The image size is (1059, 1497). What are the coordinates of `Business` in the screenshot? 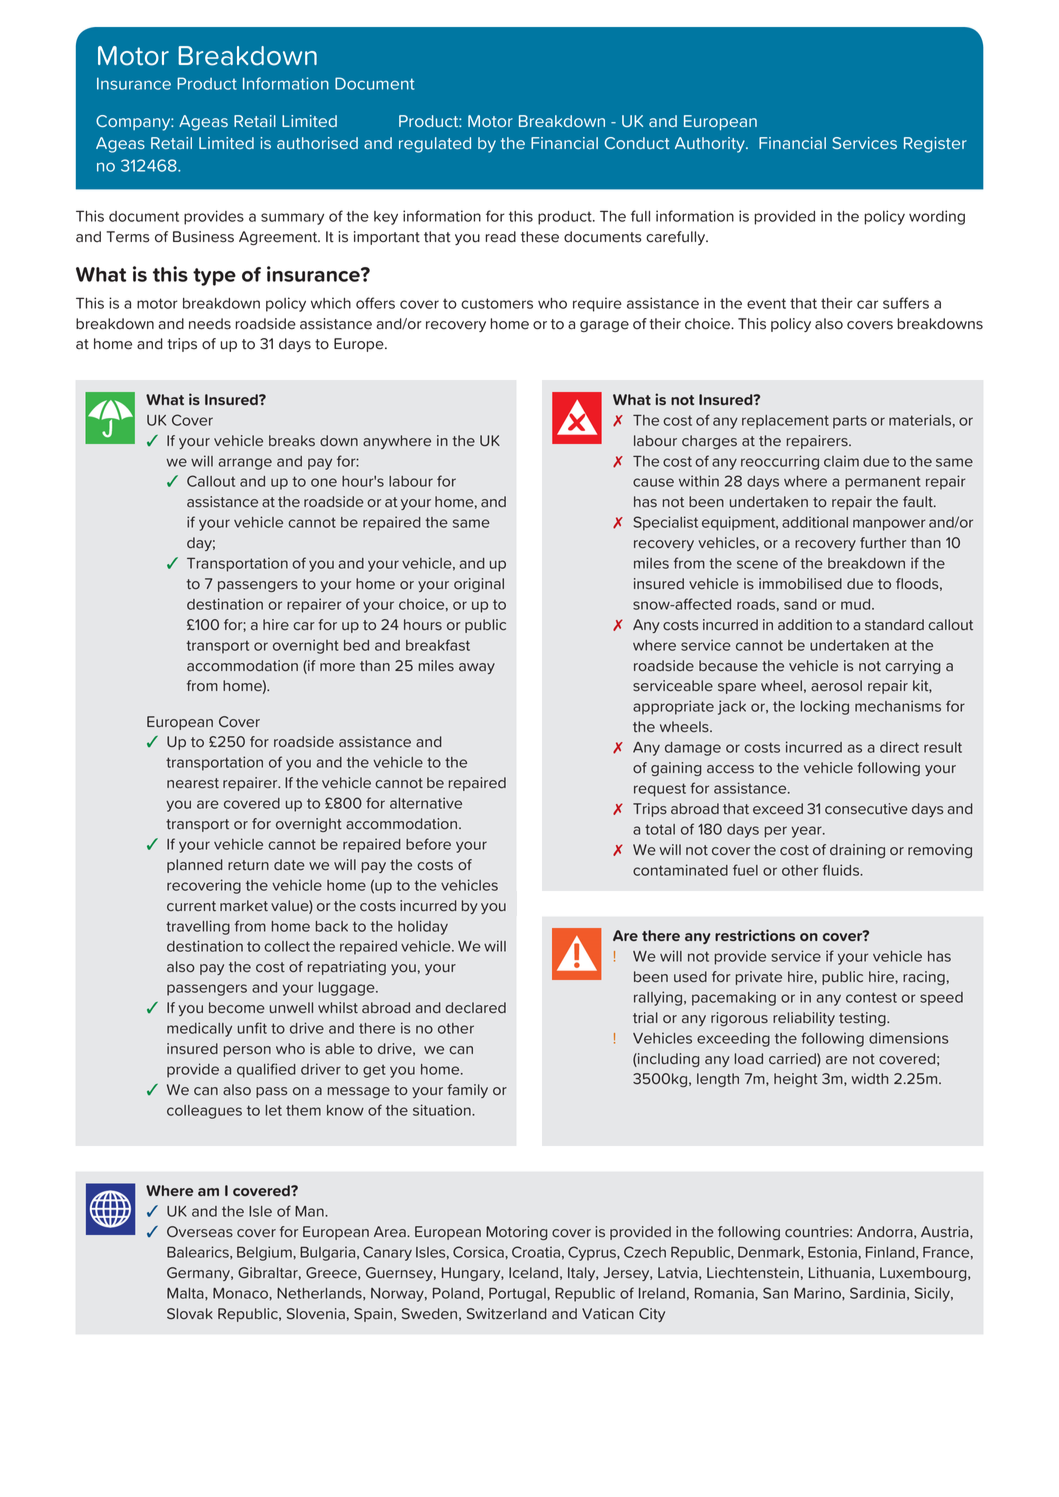 It's located at (203, 237).
